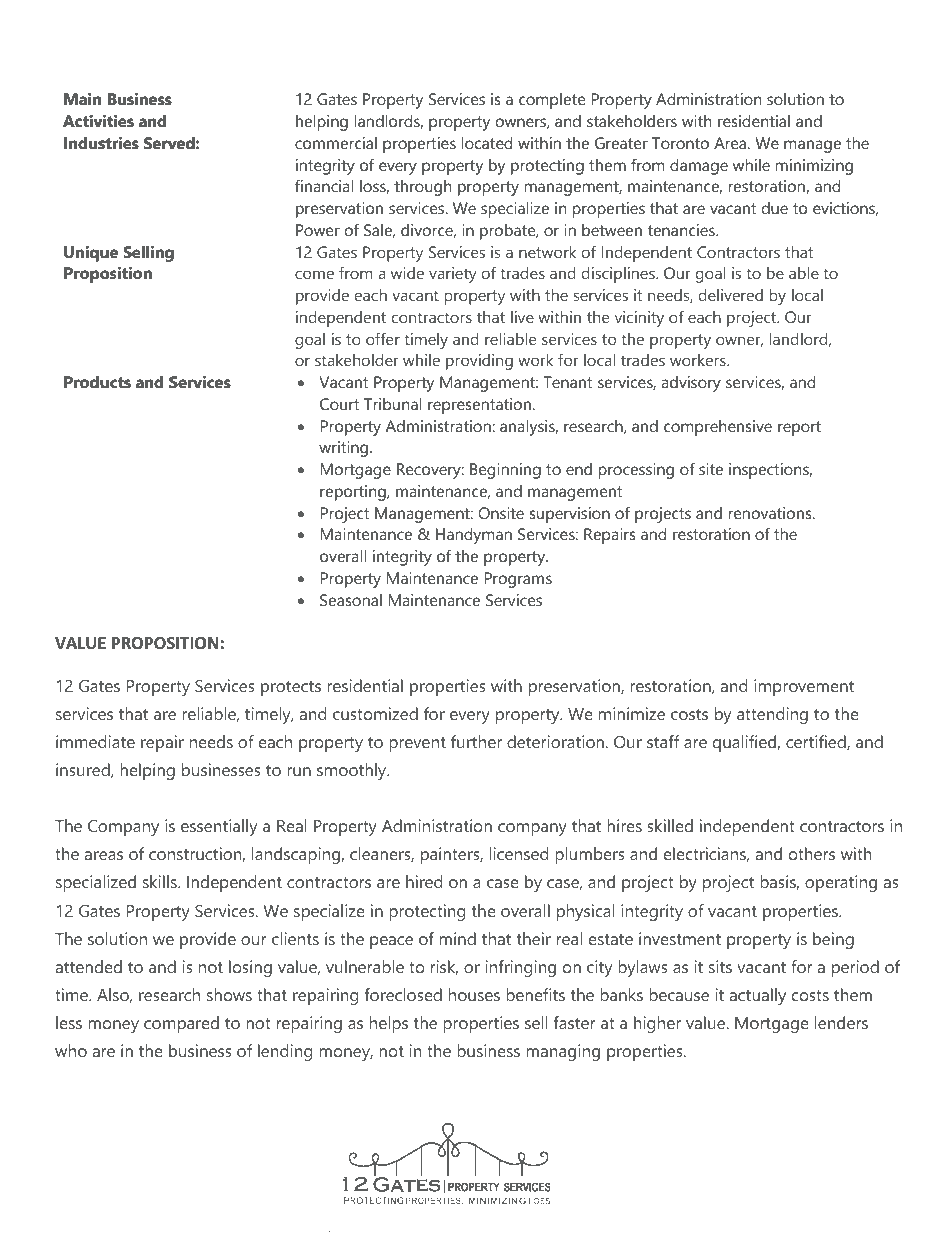 Image resolution: width=952 pixels, height=1233 pixels. I want to click on actually, so click(758, 996).
